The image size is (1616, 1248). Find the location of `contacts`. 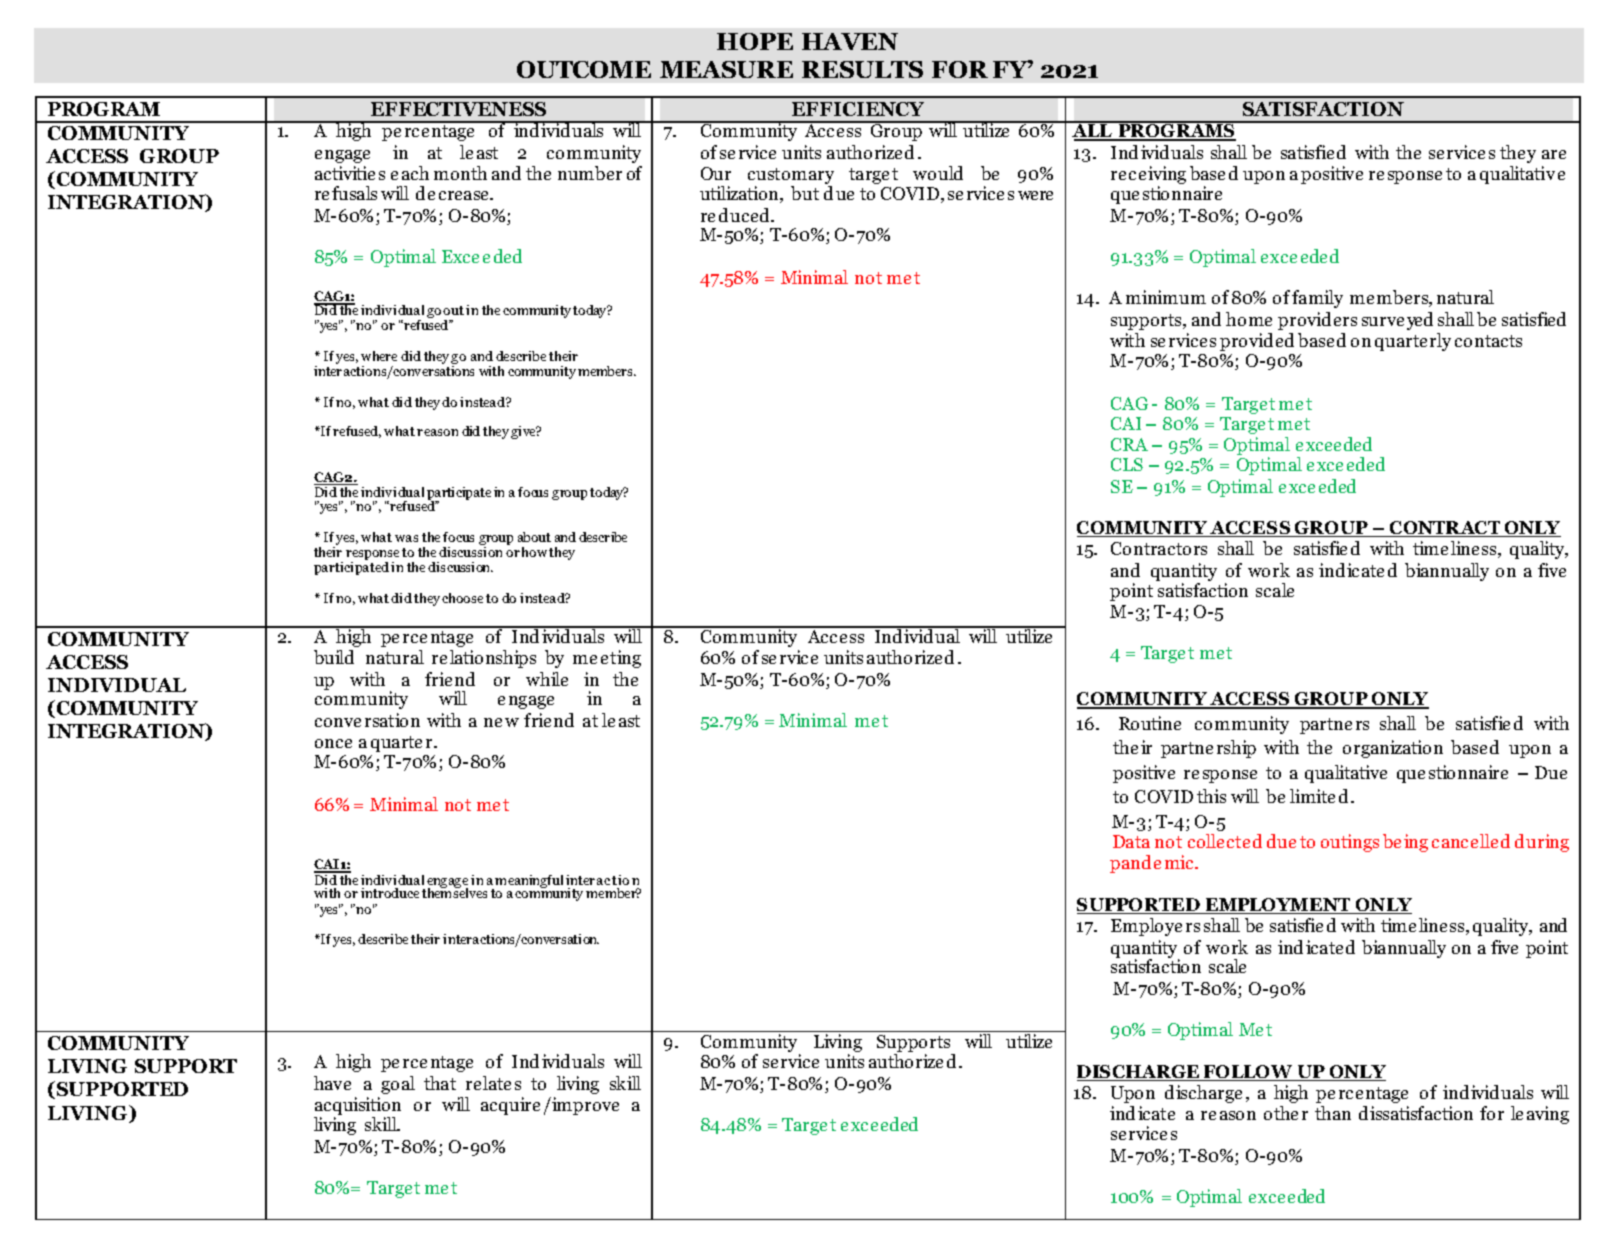

contacts is located at coordinates (1488, 341).
